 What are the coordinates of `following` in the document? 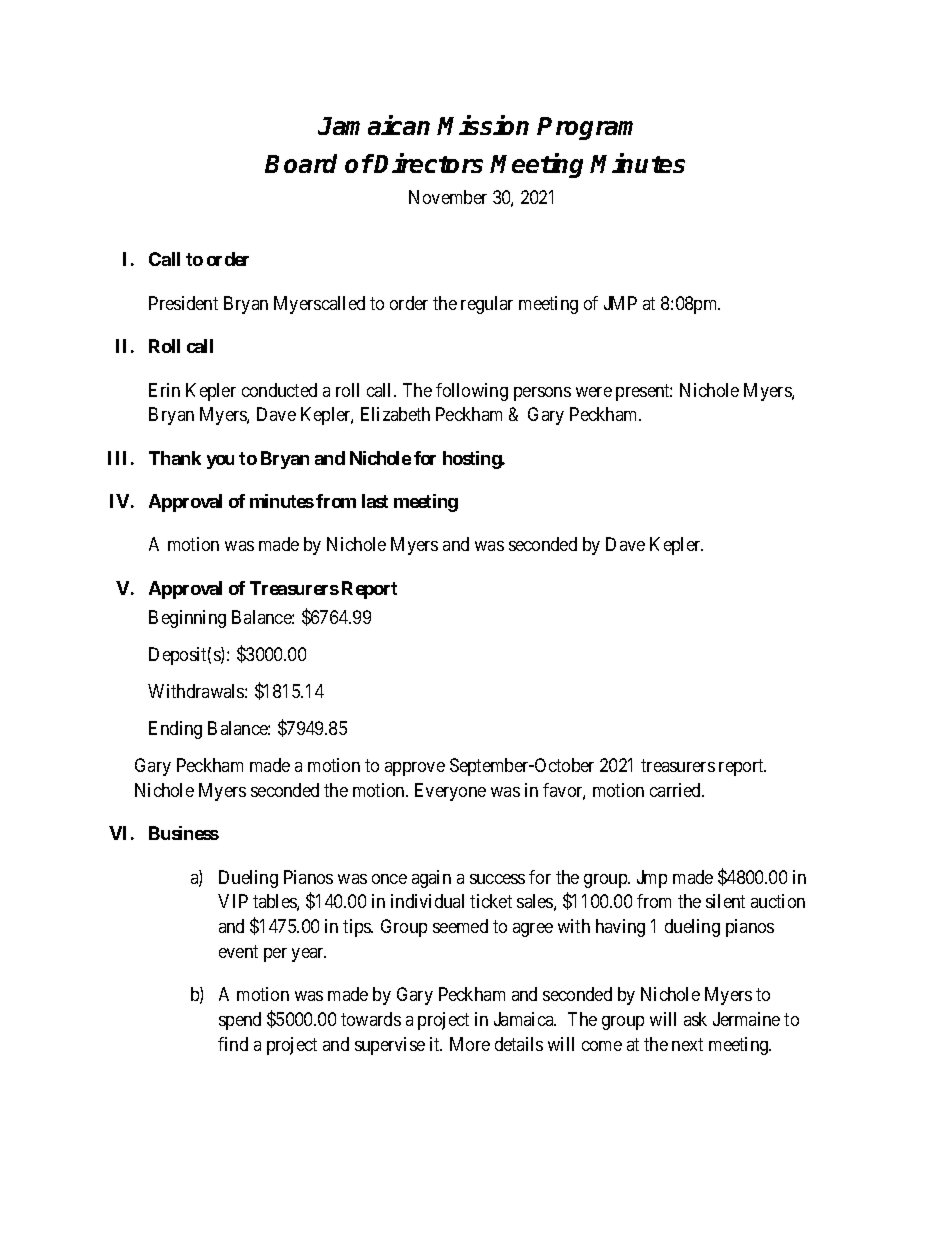 It's located at (472, 392).
